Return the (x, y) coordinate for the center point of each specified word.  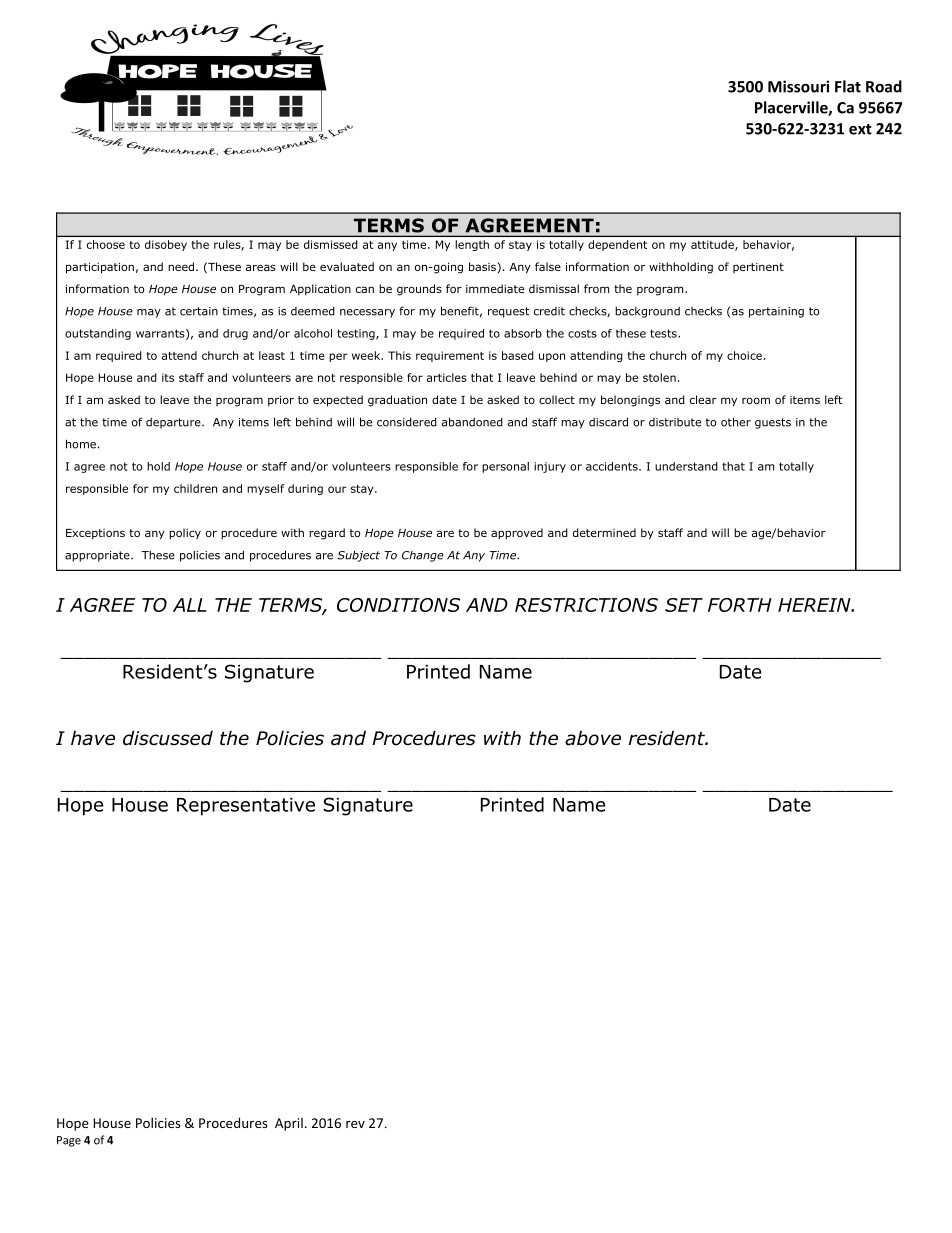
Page (69, 1141)
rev (355, 1124)
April (289, 1124)
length (472, 245)
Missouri (798, 86)
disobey (166, 245)
